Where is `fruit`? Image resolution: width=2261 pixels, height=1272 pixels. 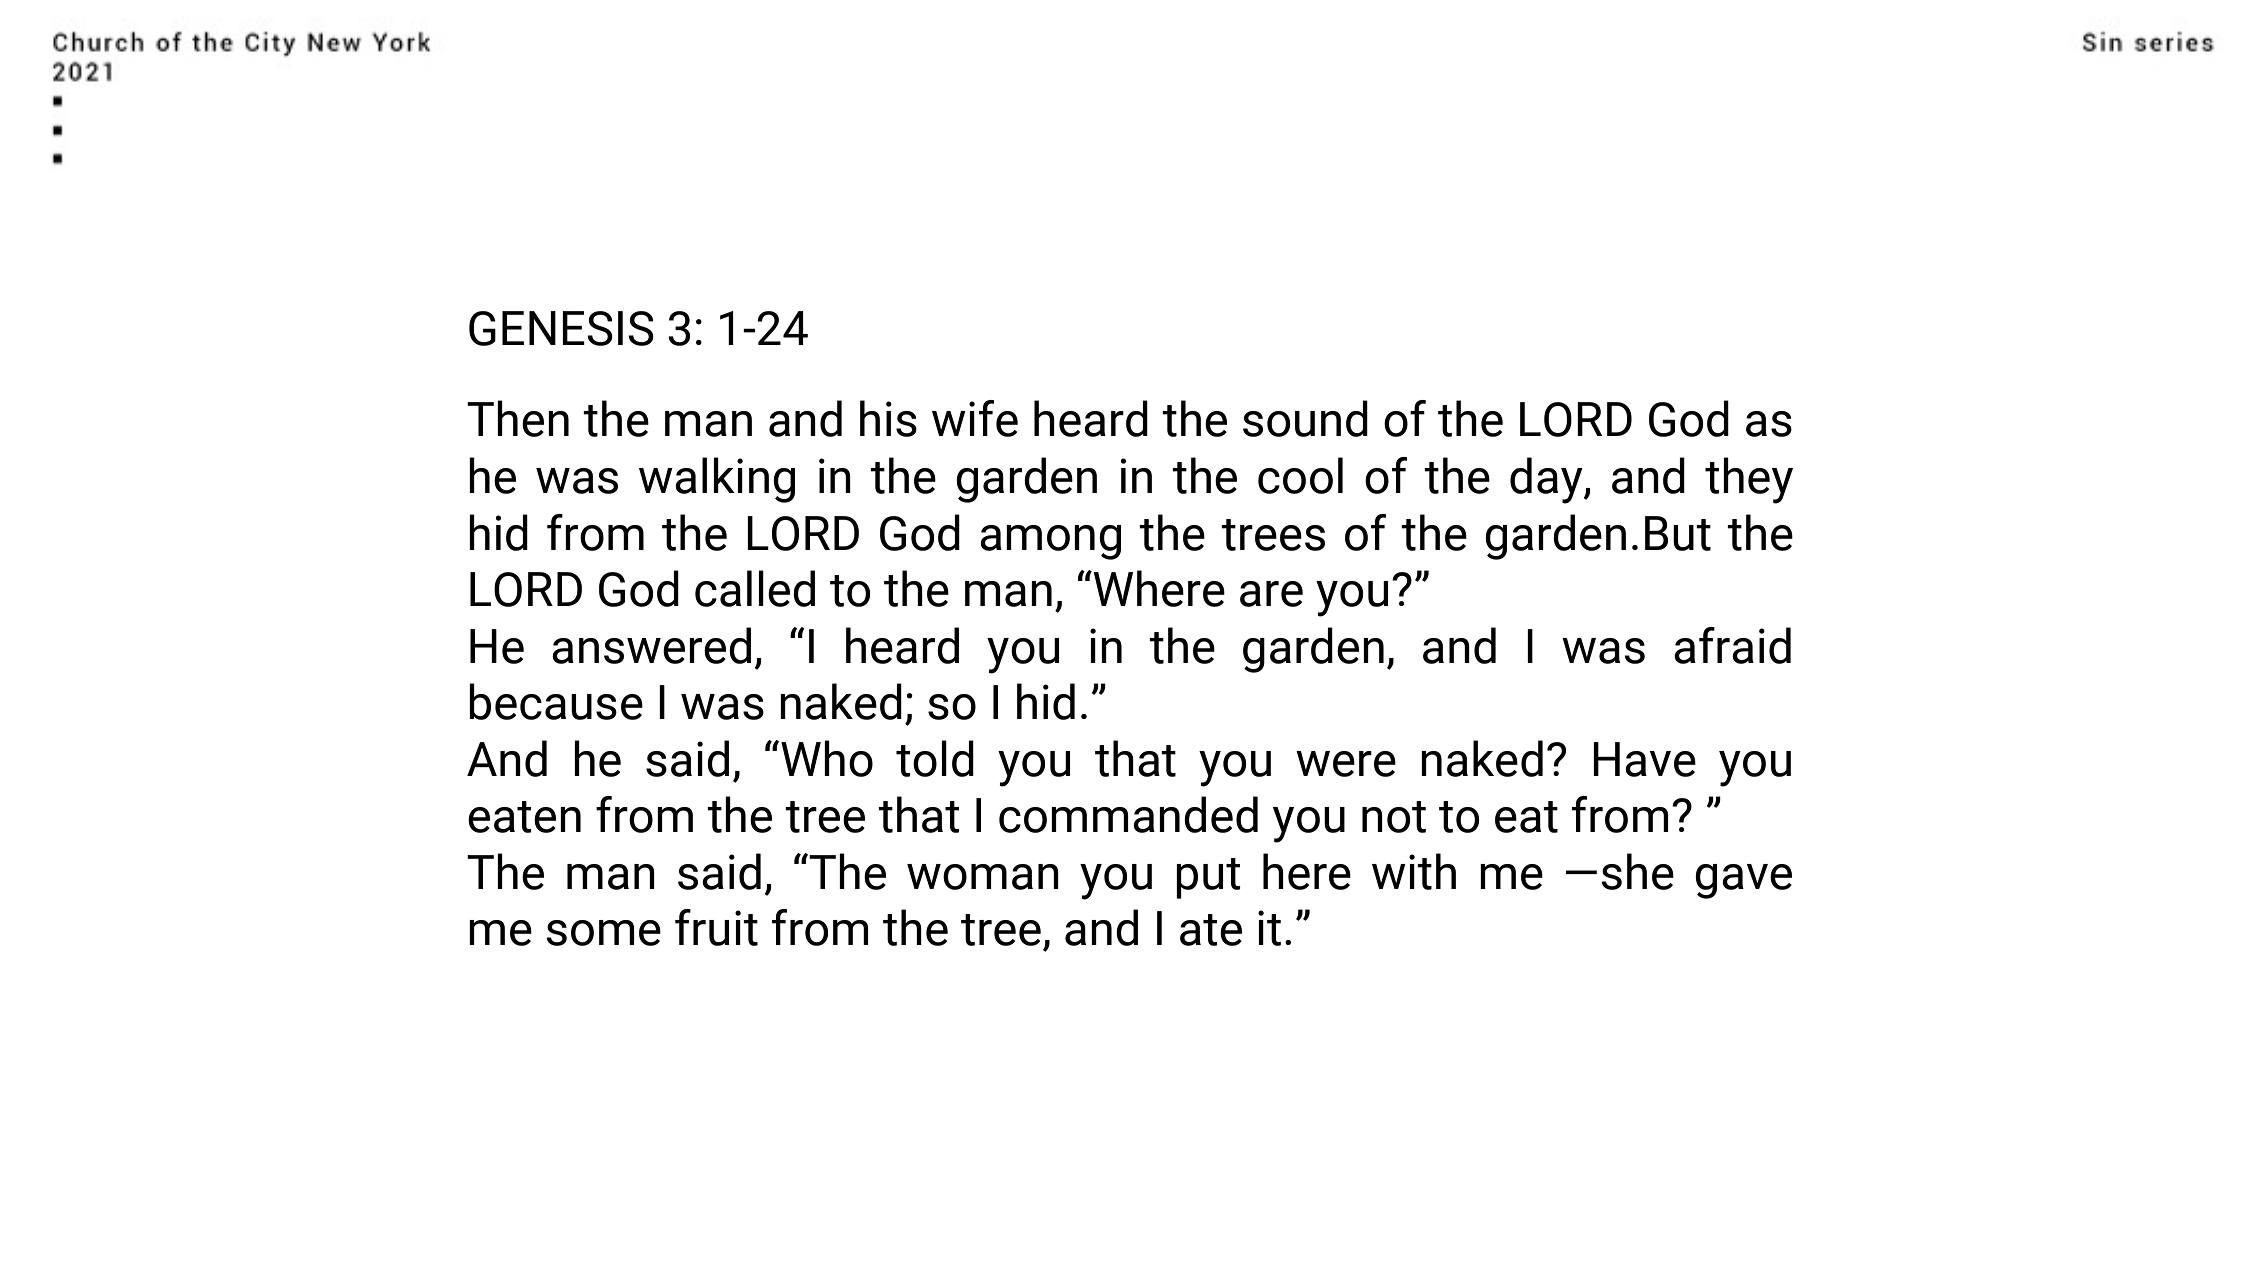
fruit is located at coordinates (716, 927).
